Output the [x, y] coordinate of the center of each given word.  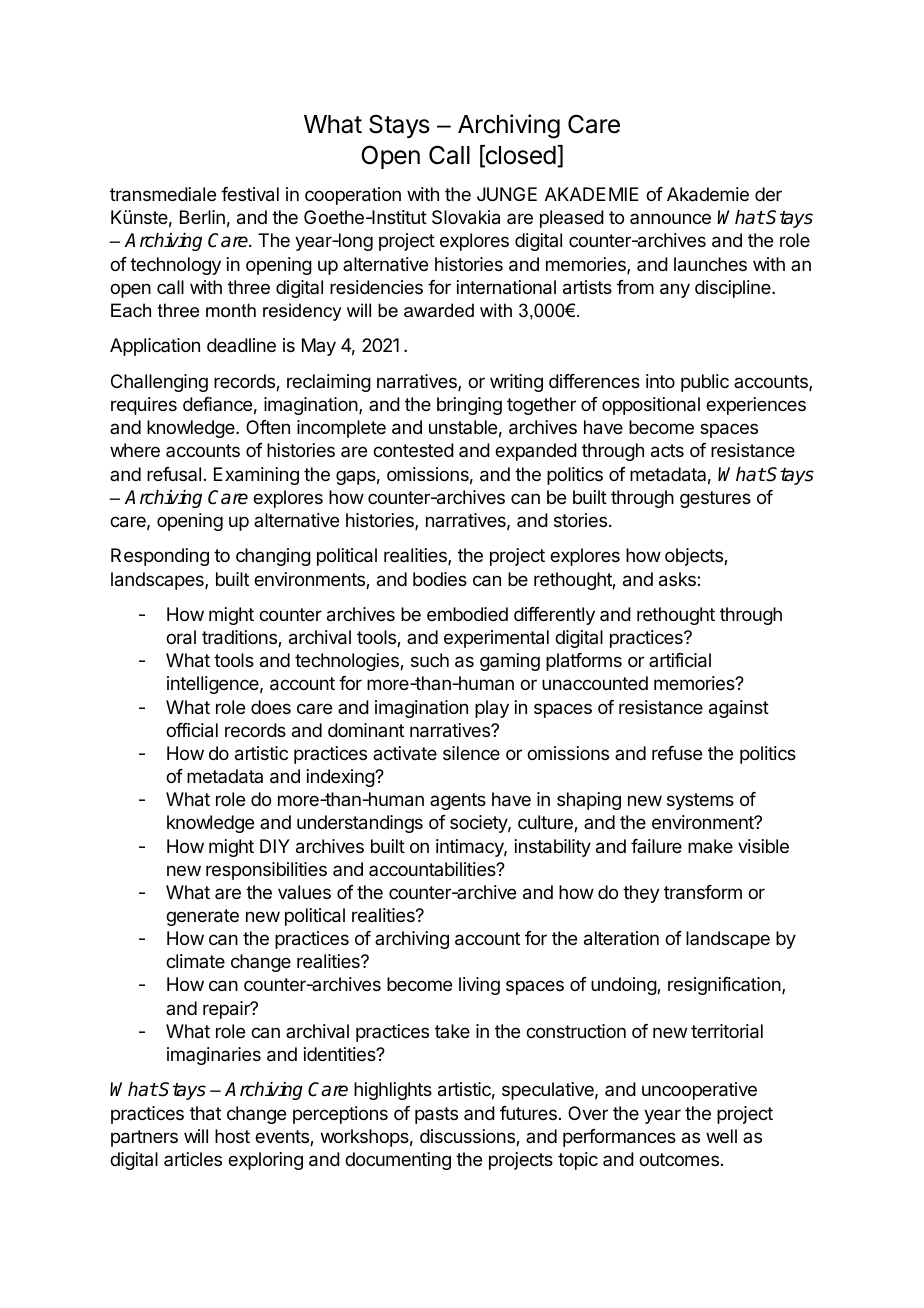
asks [678, 579]
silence [471, 753]
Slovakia [466, 217]
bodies [440, 579]
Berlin [202, 217]
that [205, 1113]
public [705, 383]
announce [670, 218]
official [192, 730]
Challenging [159, 383]
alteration [621, 938]
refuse [677, 753]
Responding [160, 557]
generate [202, 917]
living [479, 986]
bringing [469, 406]
